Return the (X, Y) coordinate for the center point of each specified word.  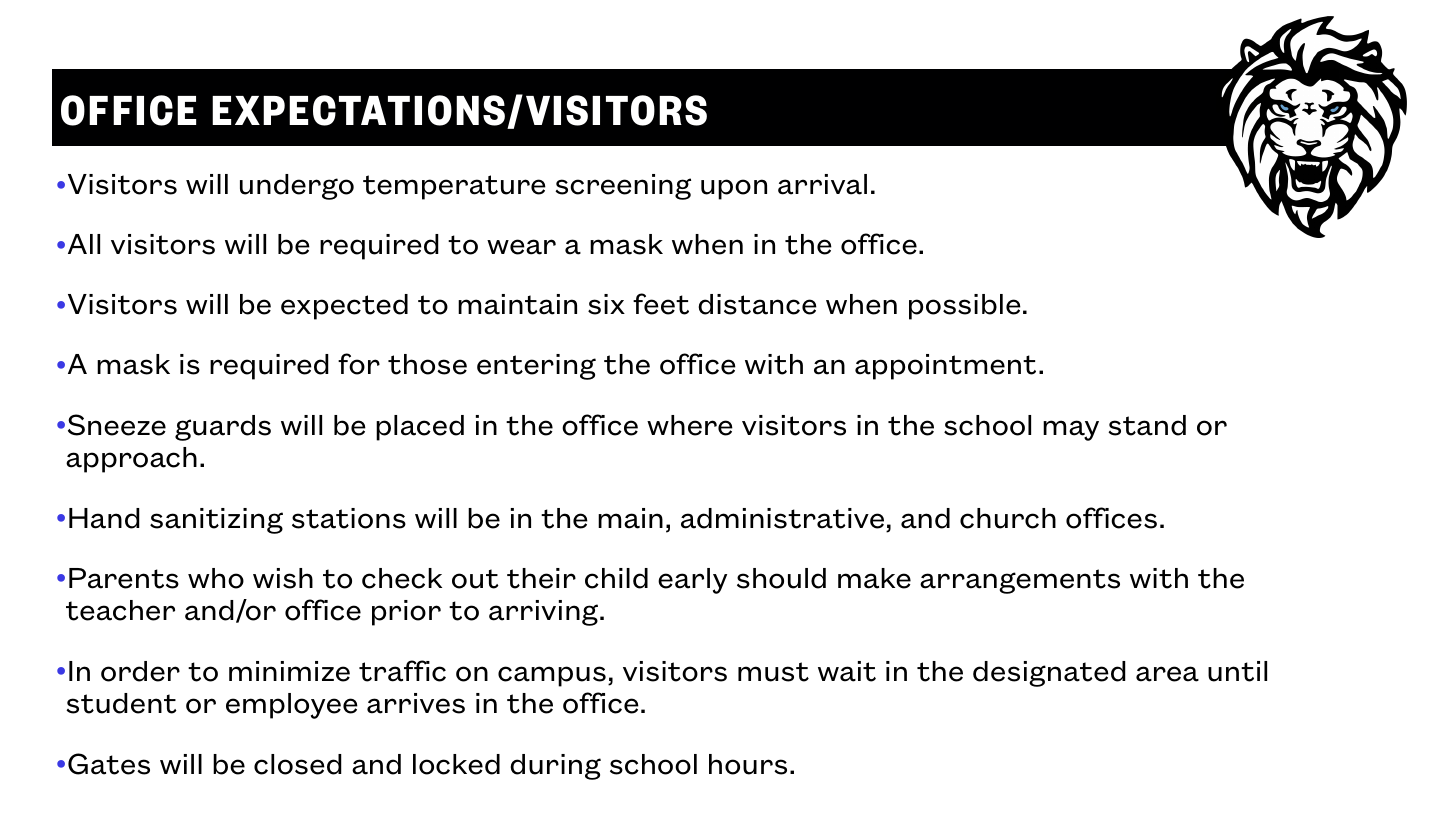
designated (1049, 674)
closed (298, 764)
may (1071, 430)
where (690, 425)
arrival (822, 184)
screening (623, 187)
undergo (297, 187)
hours (748, 764)
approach (131, 460)
